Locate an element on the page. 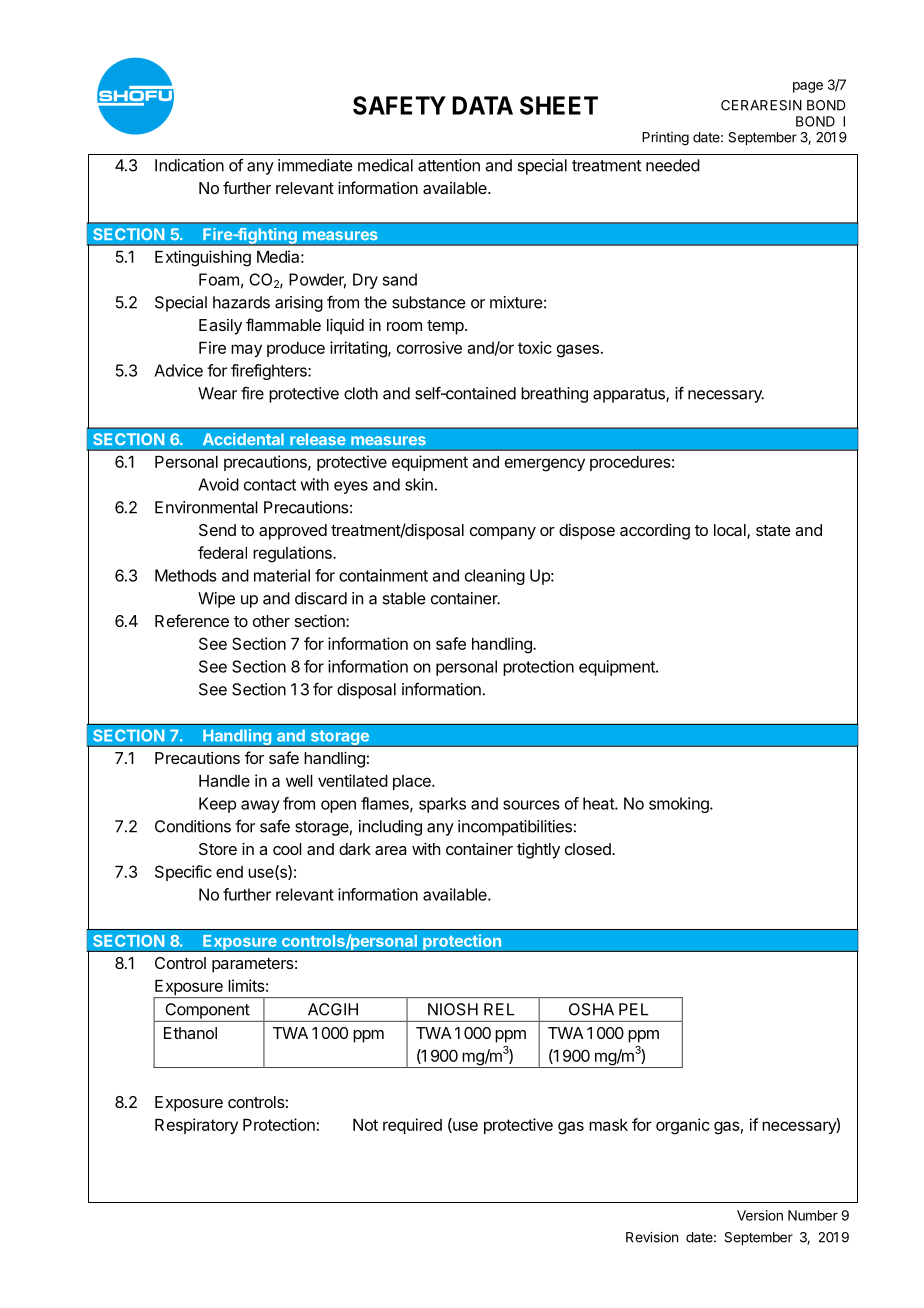  other is located at coordinates (271, 621).
